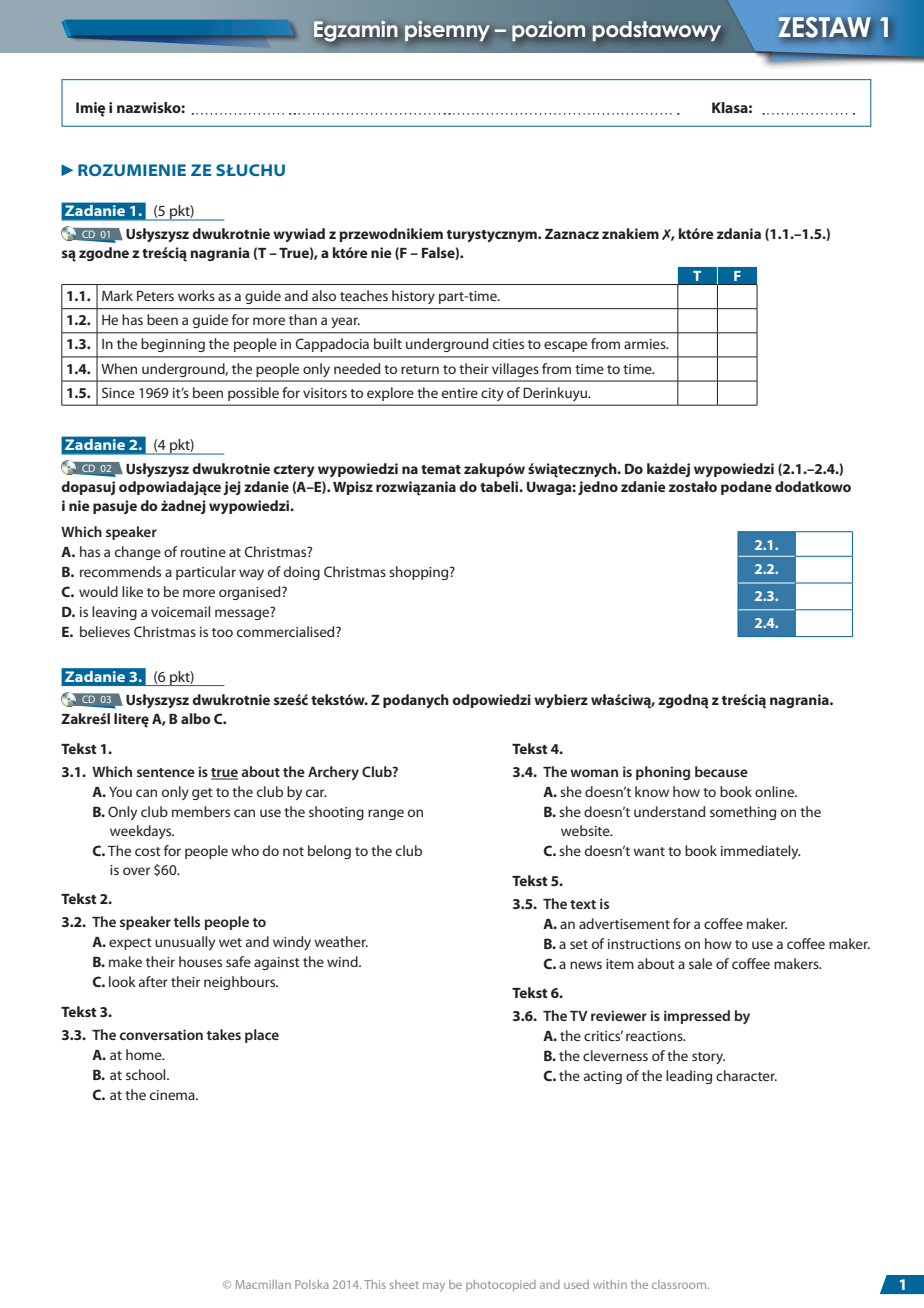  What do you see at coordinates (263, 1284) in the screenshot?
I see `Macmillan` at bounding box center [263, 1284].
